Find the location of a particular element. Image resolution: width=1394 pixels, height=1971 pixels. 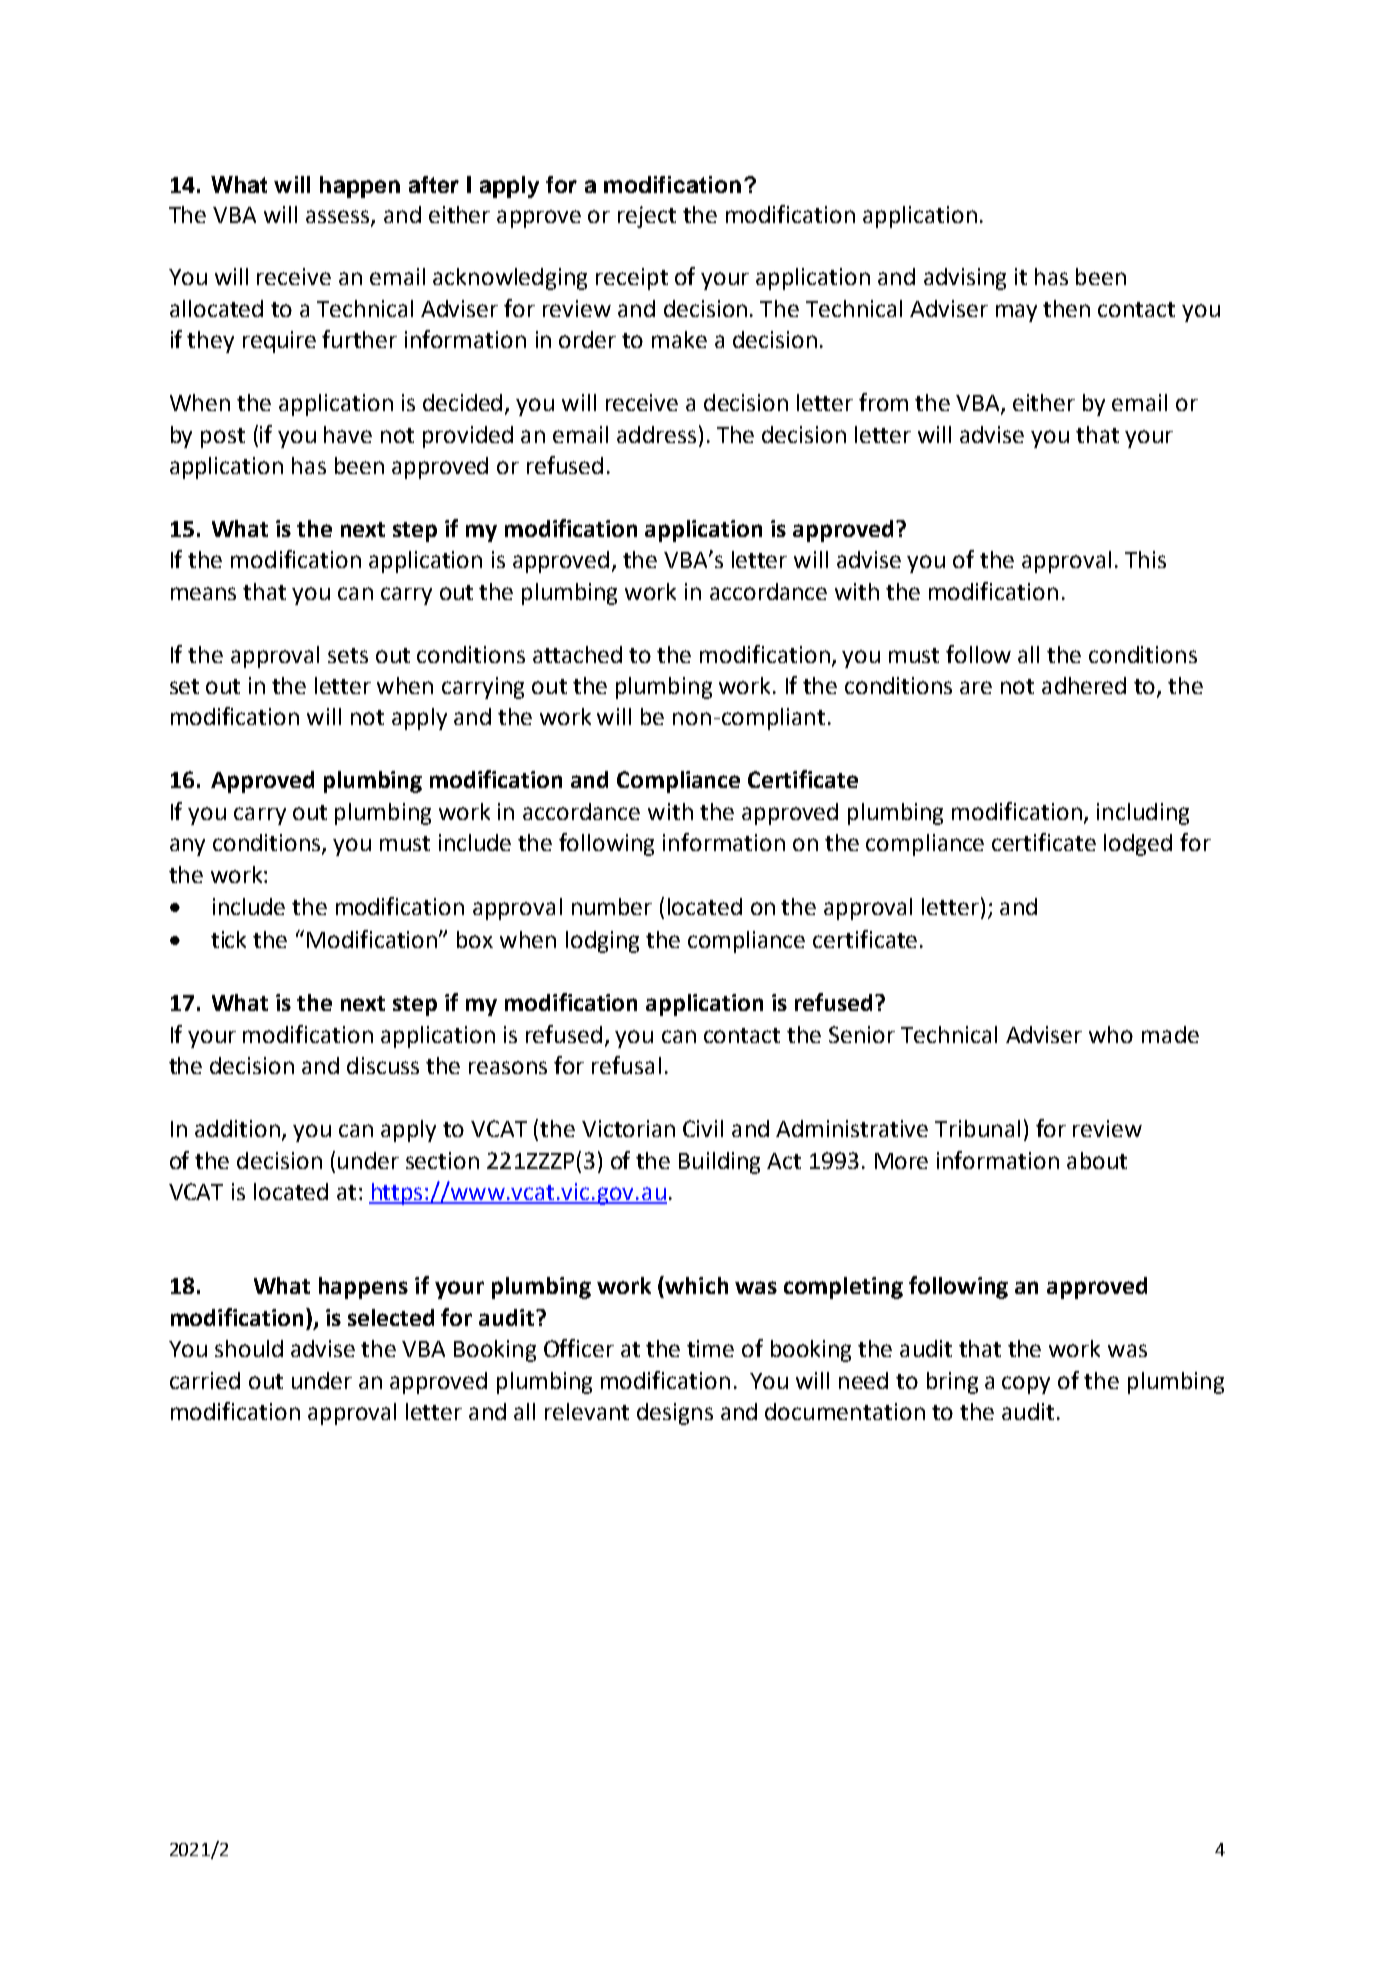

copy is located at coordinates (1026, 1385).
